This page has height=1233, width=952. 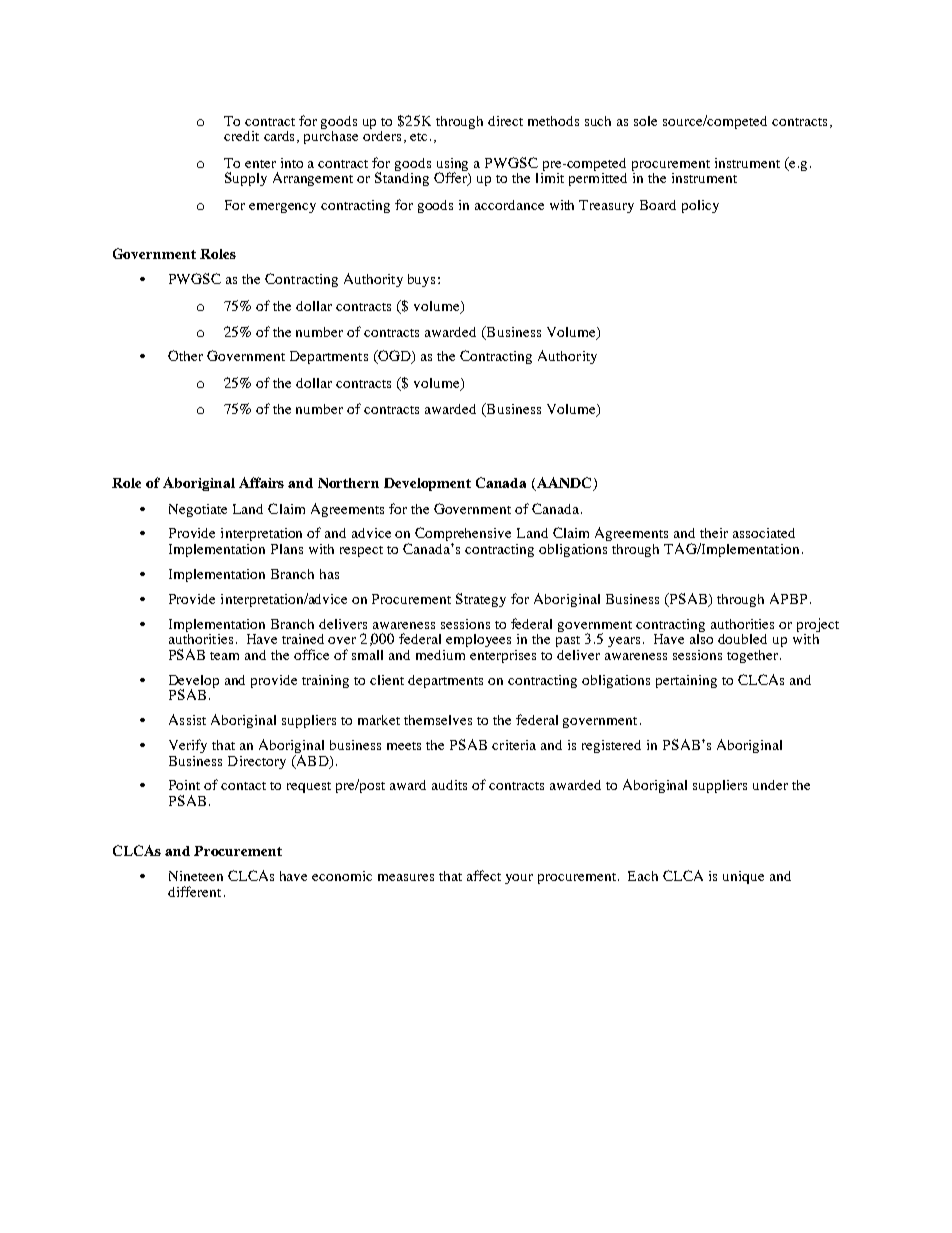 I want to click on Affairs, so click(x=261, y=482).
